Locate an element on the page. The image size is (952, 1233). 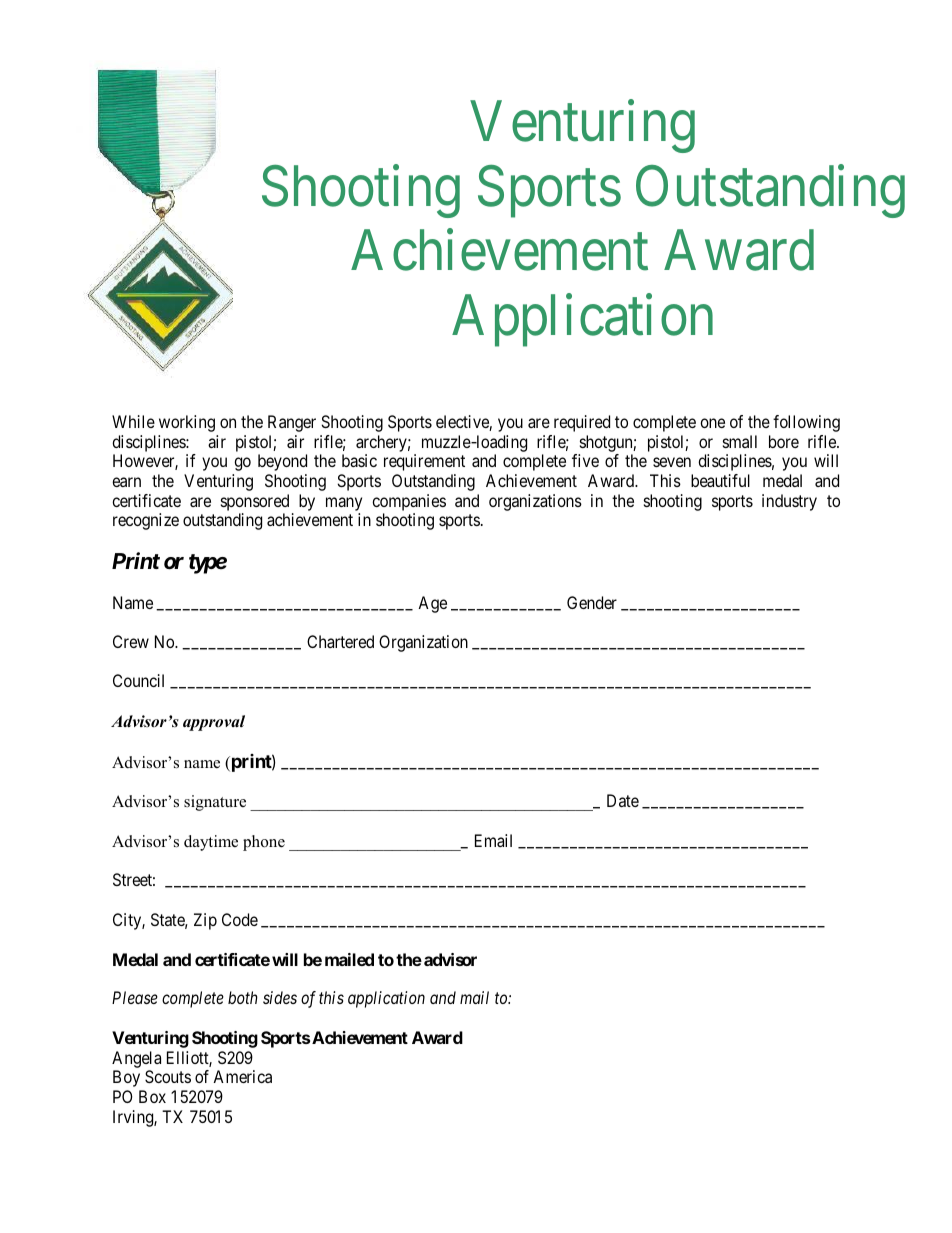
Crew is located at coordinates (131, 641).
